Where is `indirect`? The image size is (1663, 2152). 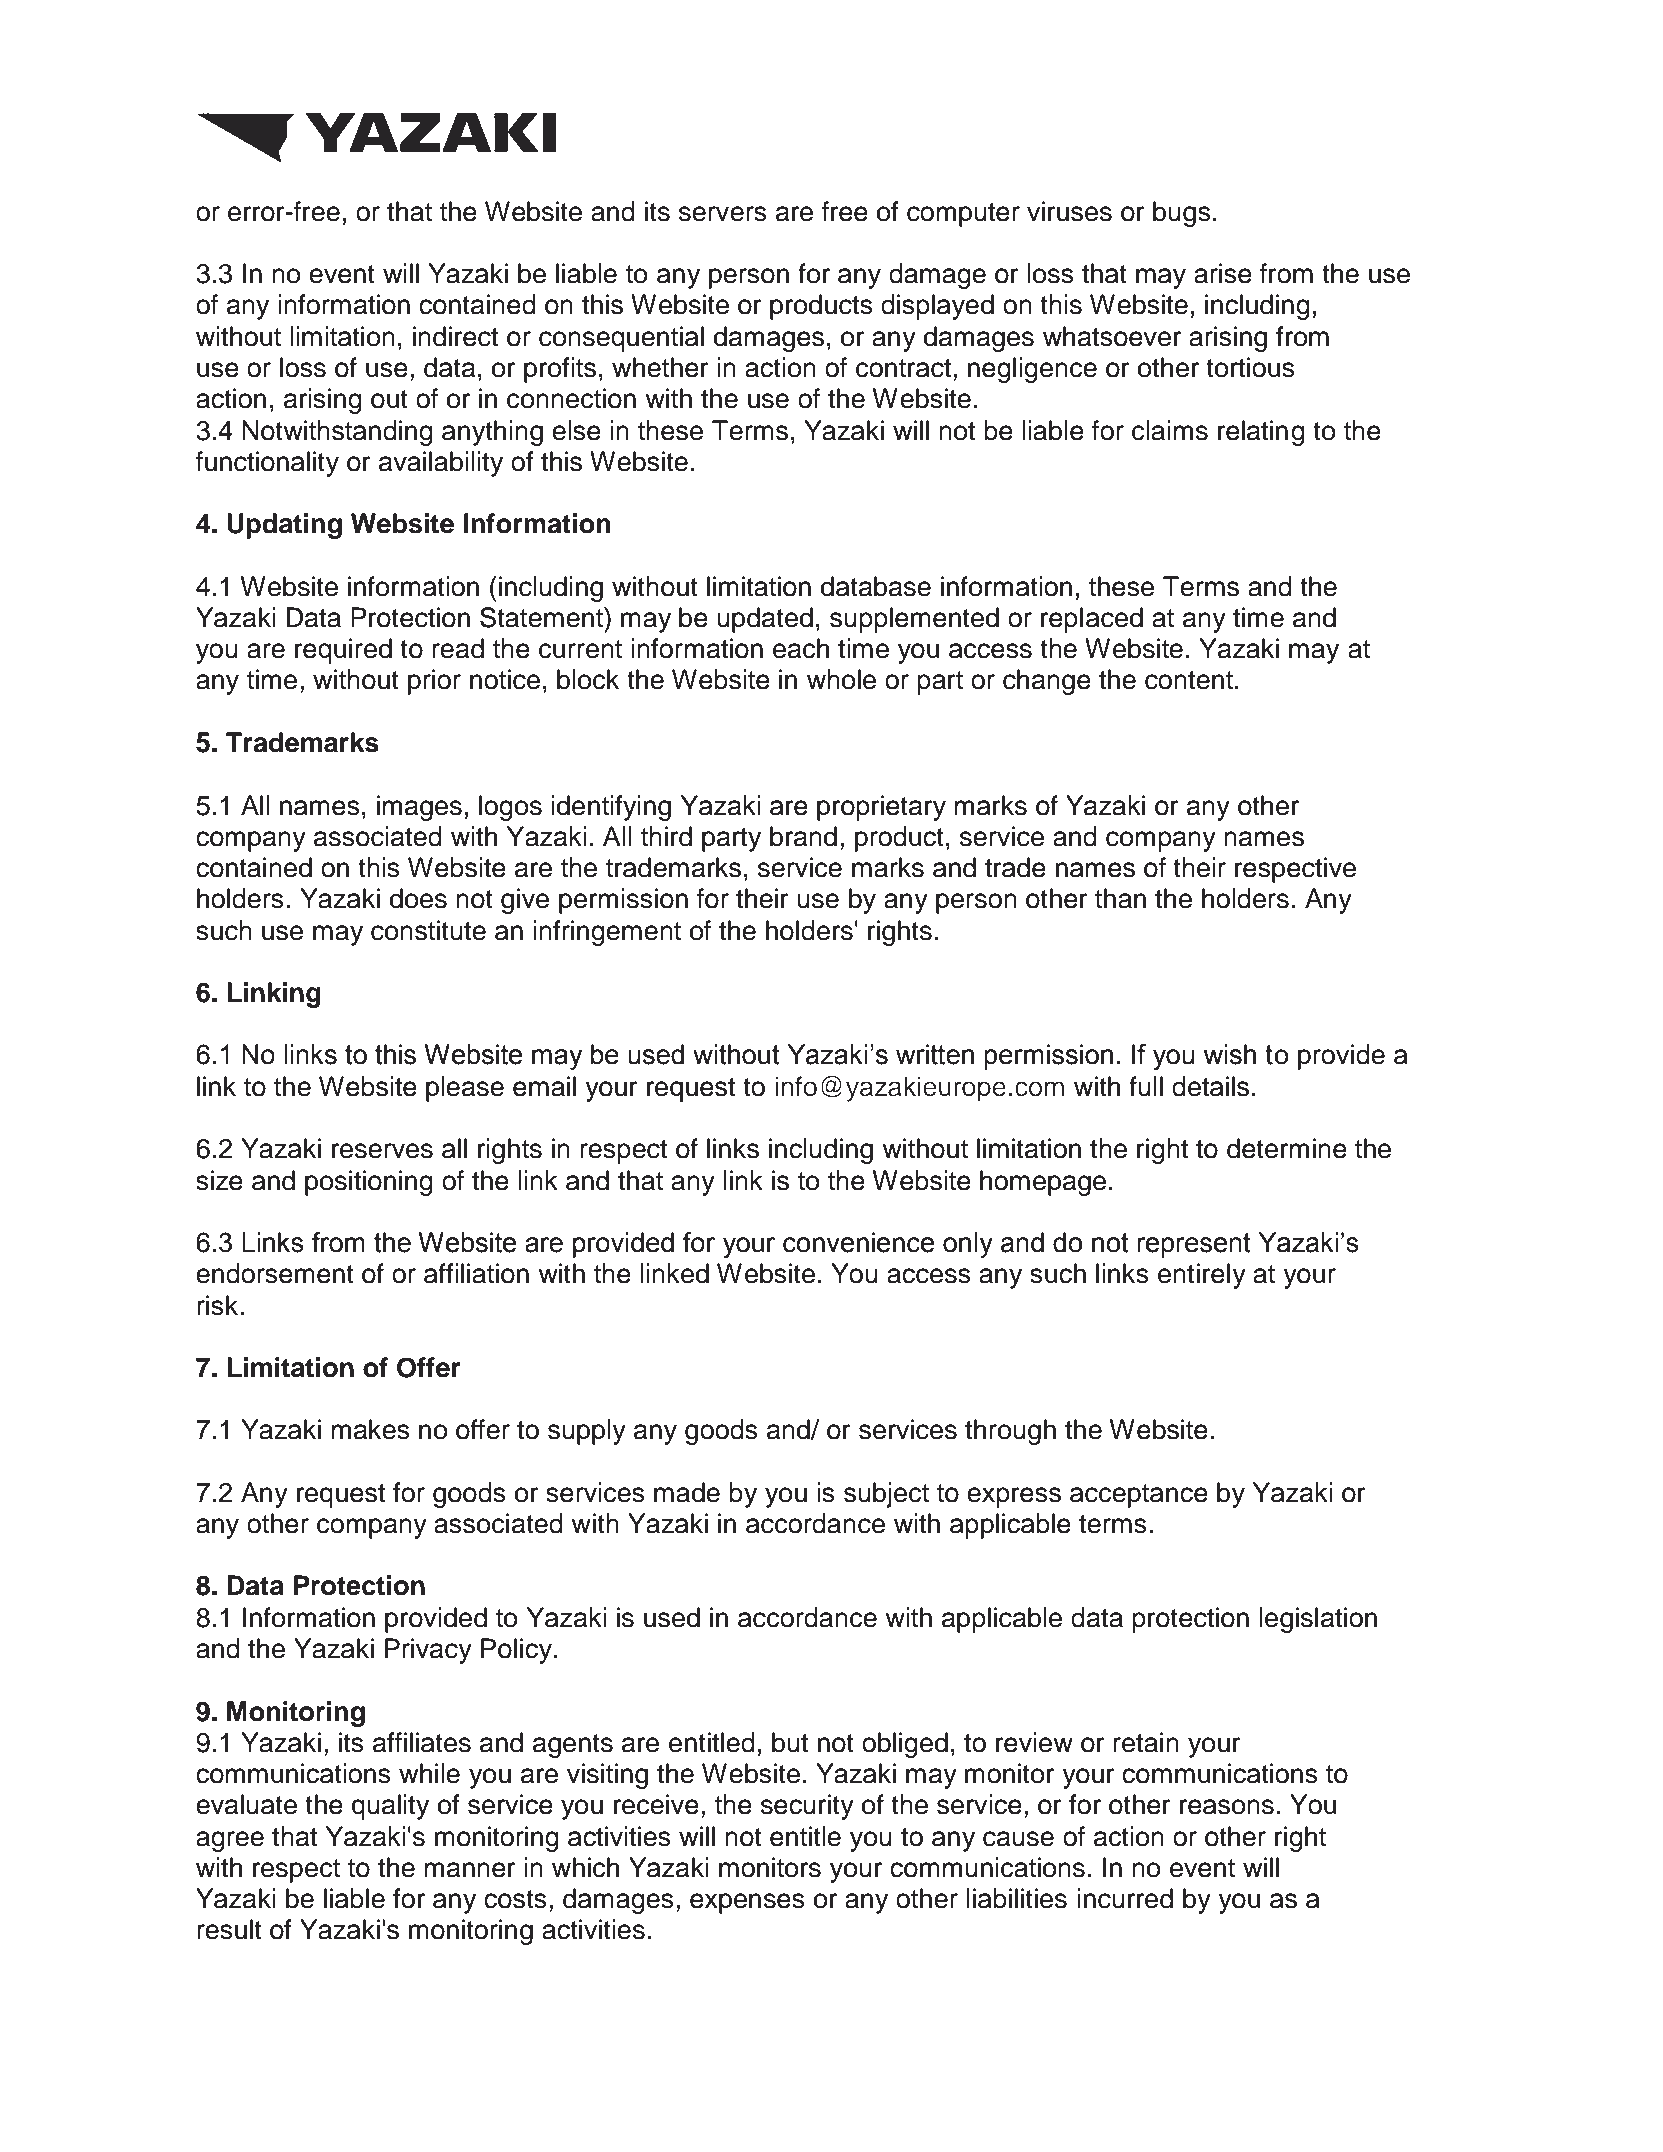
indirect is located at coordinates (455, 336).
